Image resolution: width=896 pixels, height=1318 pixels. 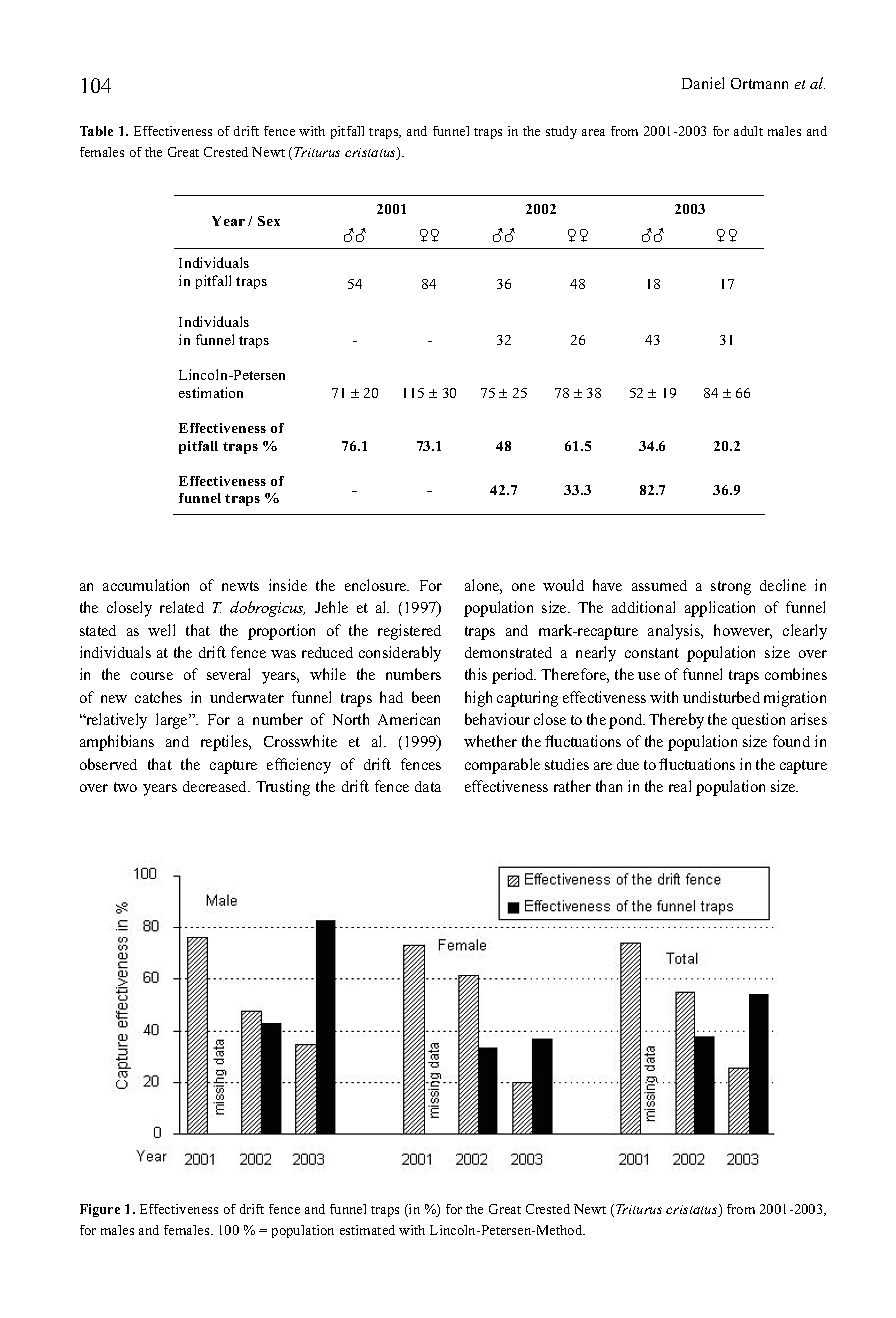 What do you see at coordinates (100, 1210) in the screenshot?
I see `Figure` at bounding box center [100, 1210].
